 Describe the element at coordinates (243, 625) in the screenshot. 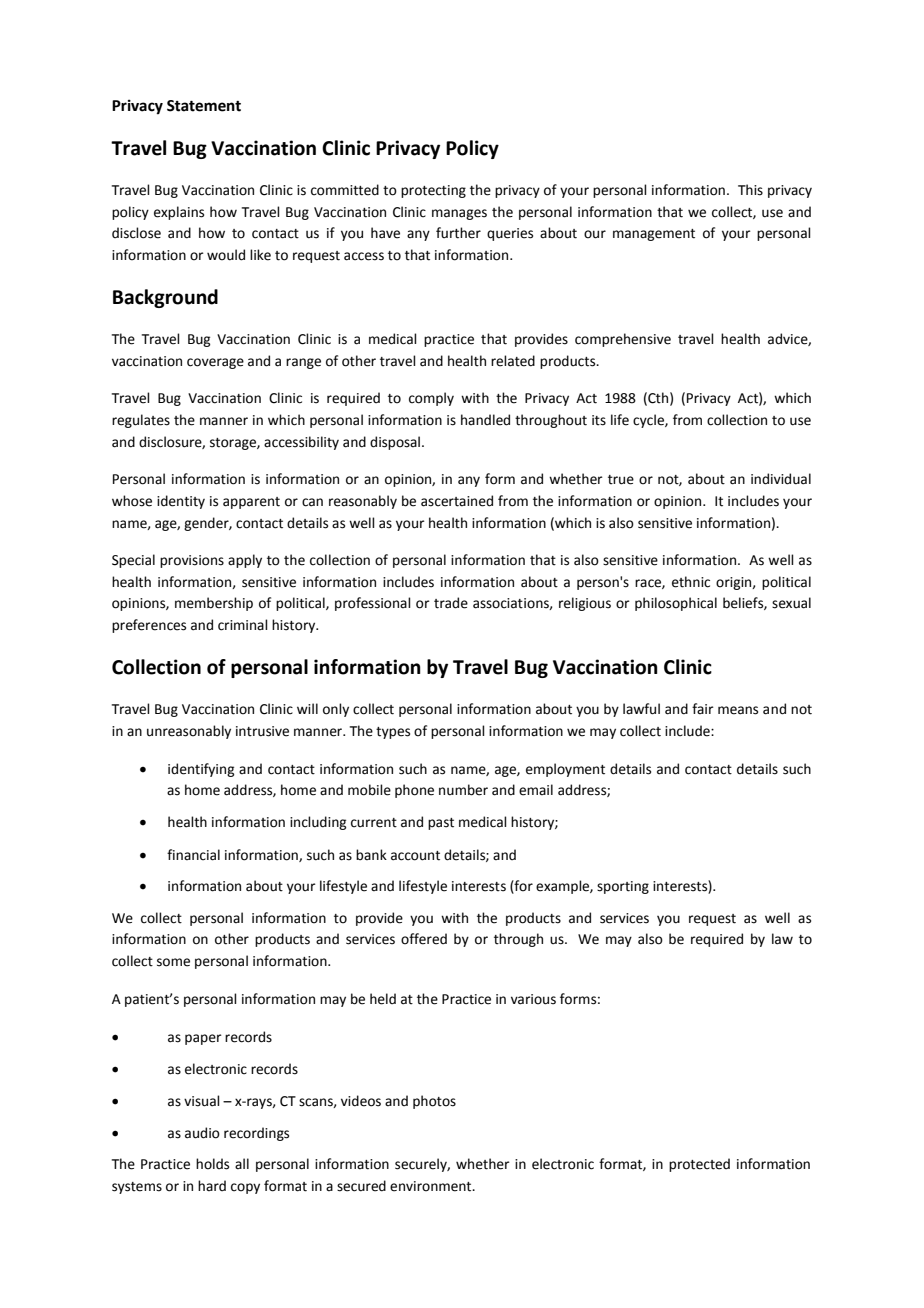

I see `criminal` at that location.
